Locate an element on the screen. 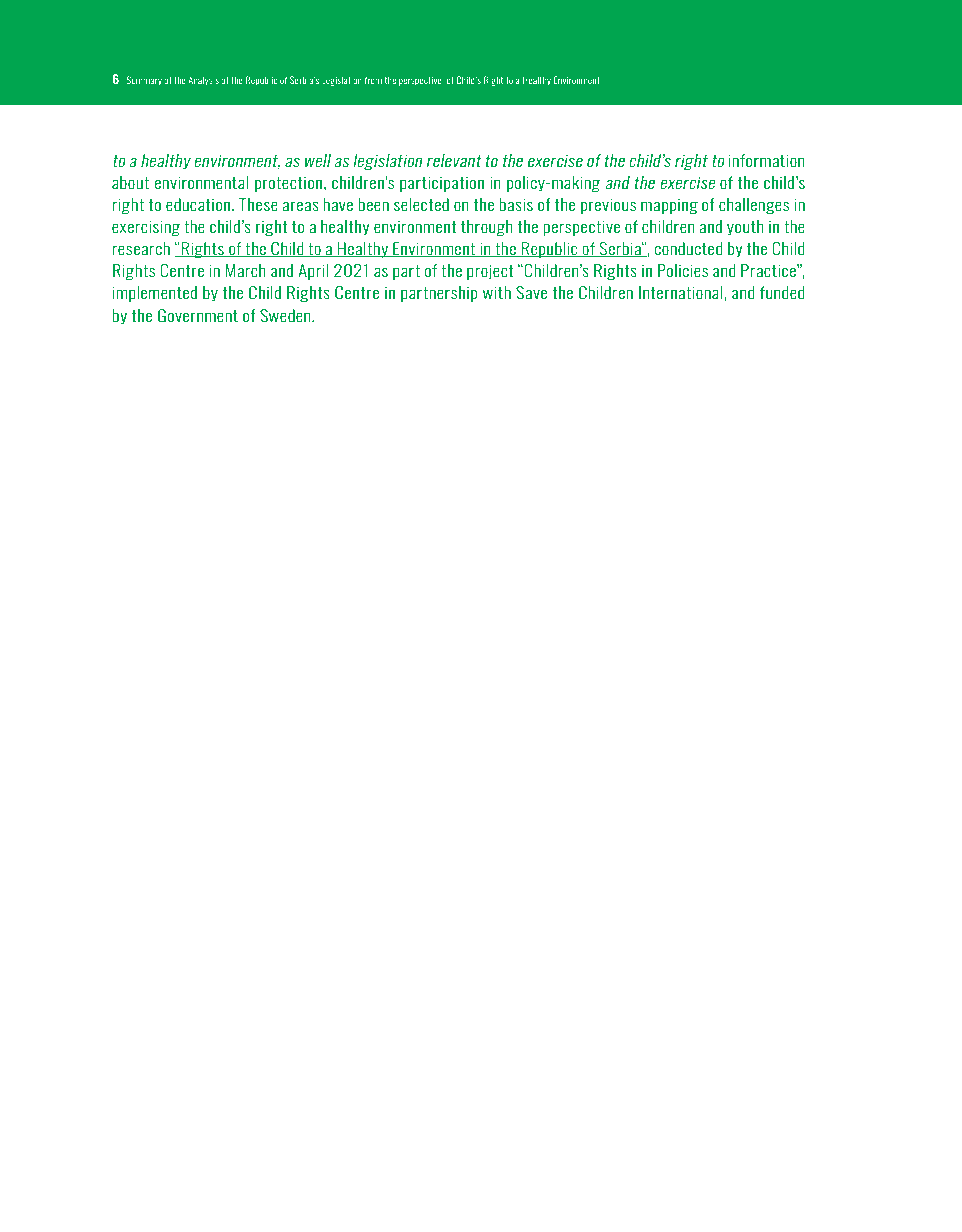  information is located at coordinates (766, 160).
